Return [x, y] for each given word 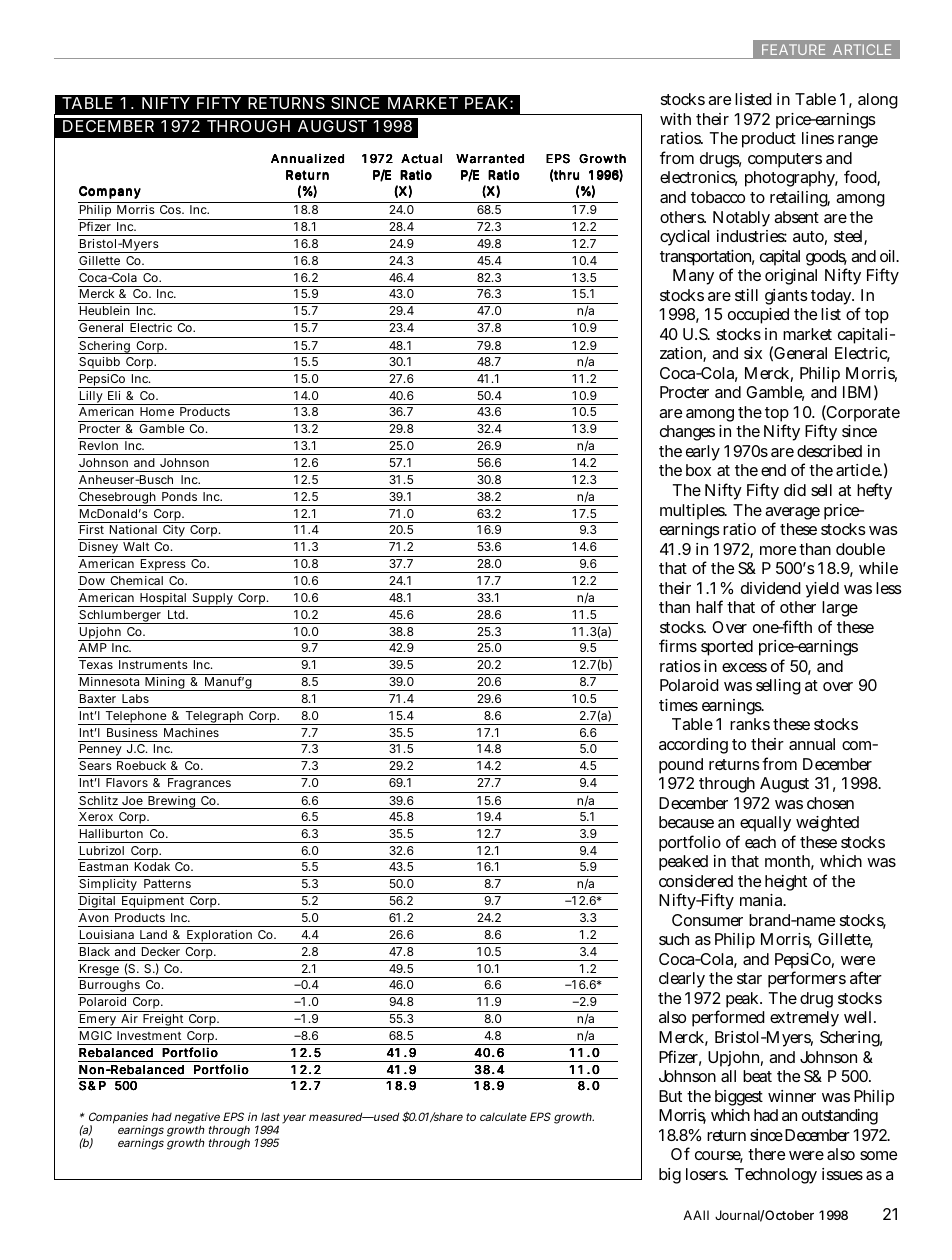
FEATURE [793, 49]
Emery [98, 1021]
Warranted [490, 159]
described [829, 451]
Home [157, 411]
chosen [830, 803]
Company [110, 192]
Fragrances [199, 785]
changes [687, 433]
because [686, 822]
